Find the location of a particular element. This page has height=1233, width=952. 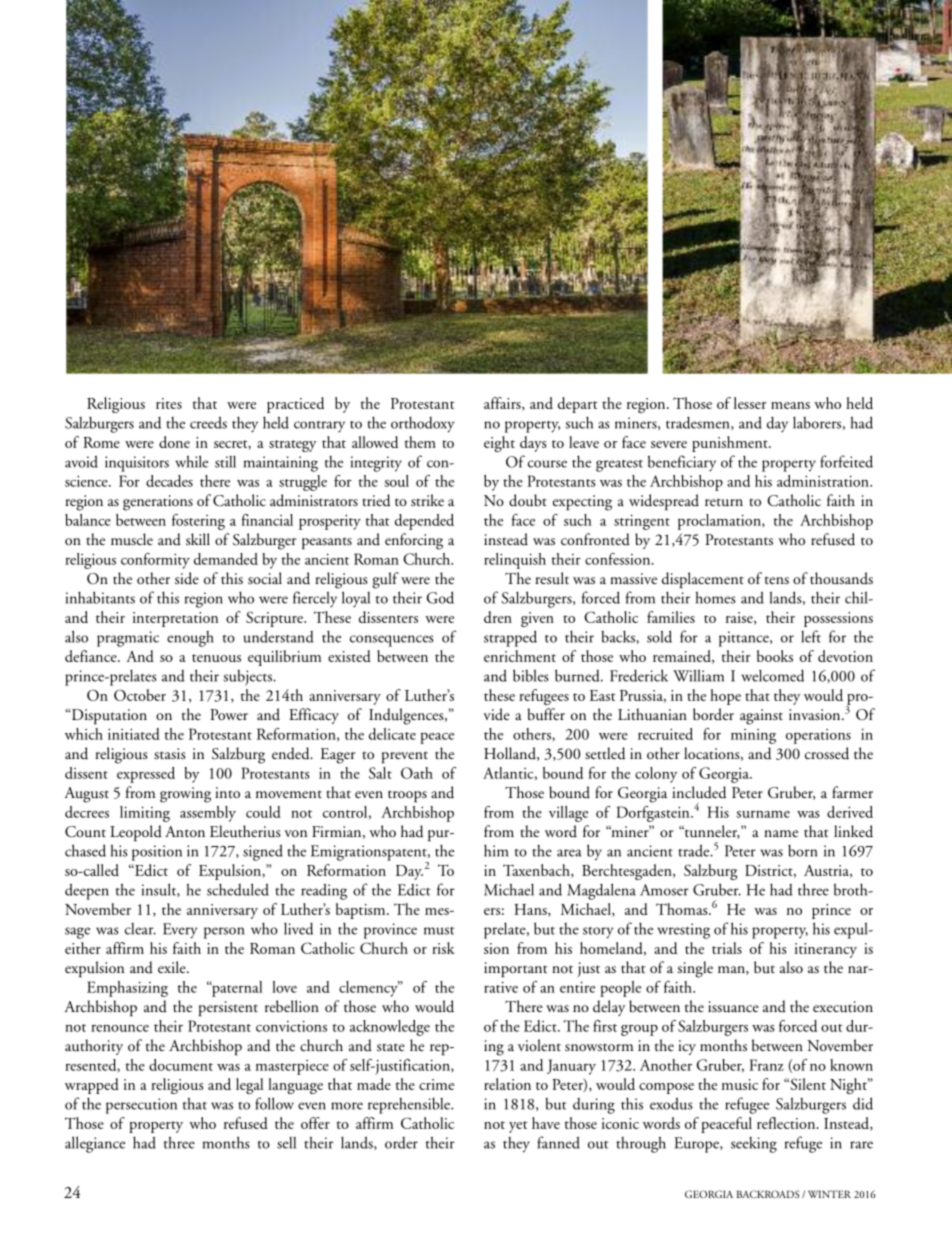

included is located at coordinates (699, 792).
